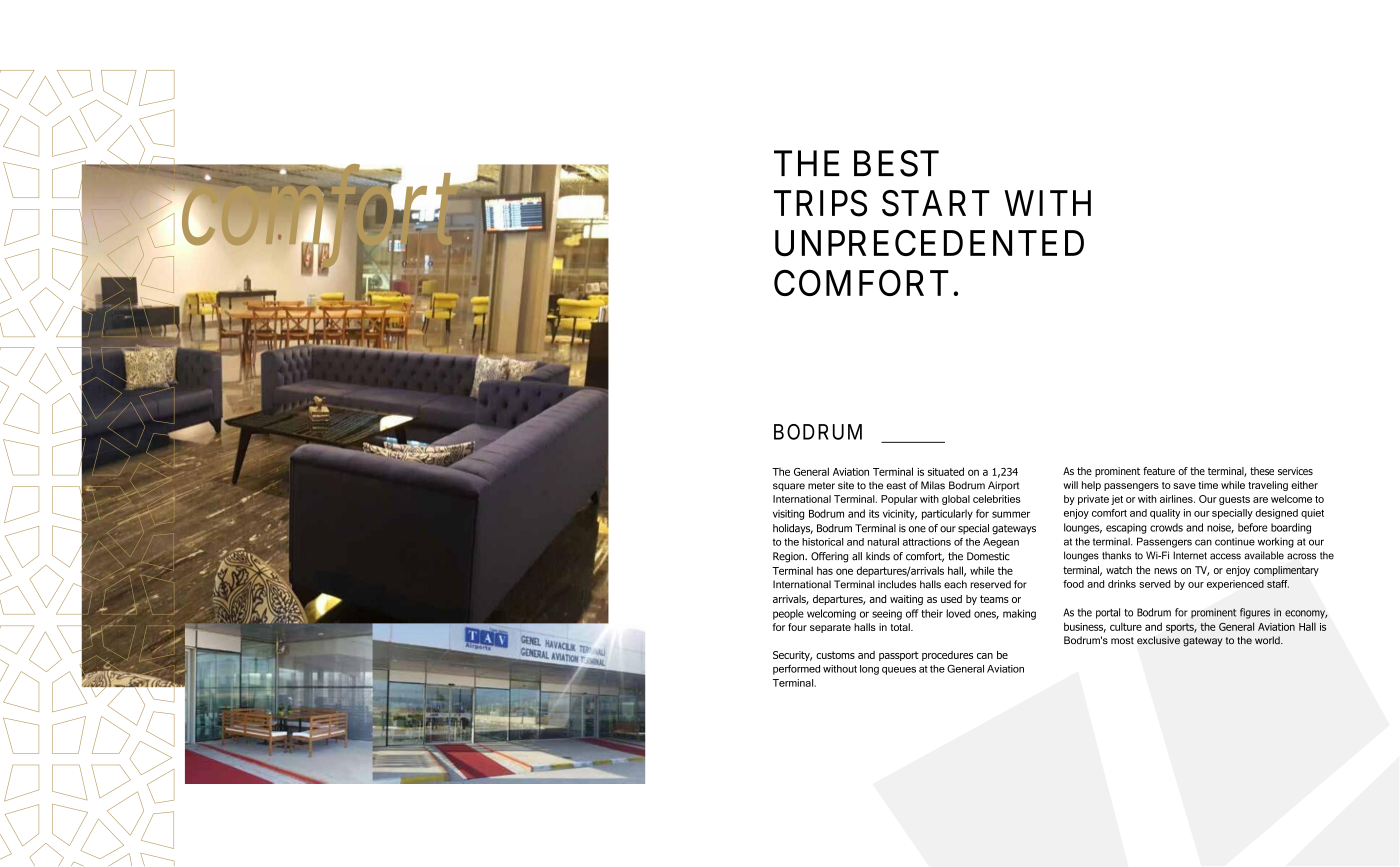 The image size is (1400, 867). I want to click on site, so click(846, 485).
